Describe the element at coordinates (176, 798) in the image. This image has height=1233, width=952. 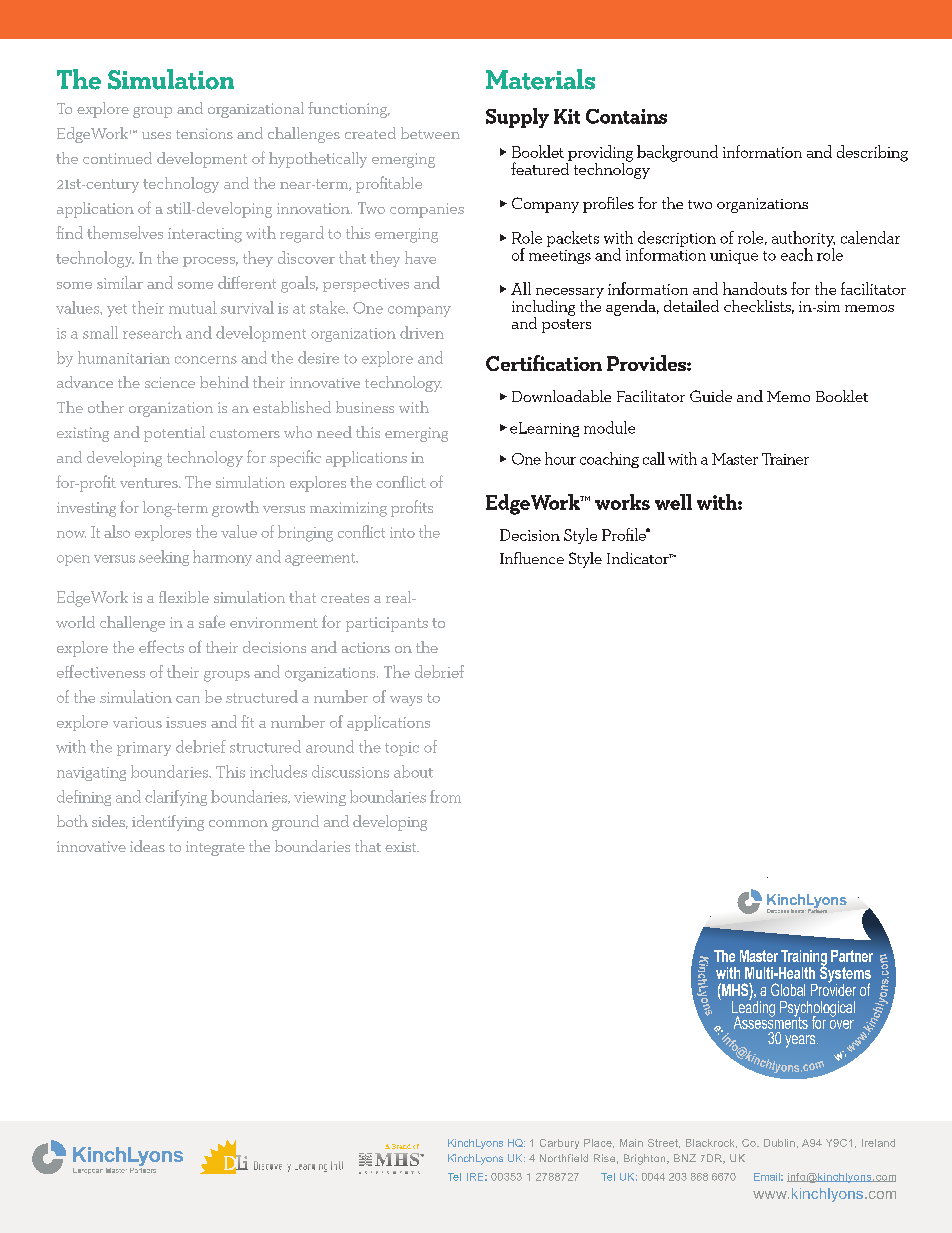
I see `clarifying` at that location.
